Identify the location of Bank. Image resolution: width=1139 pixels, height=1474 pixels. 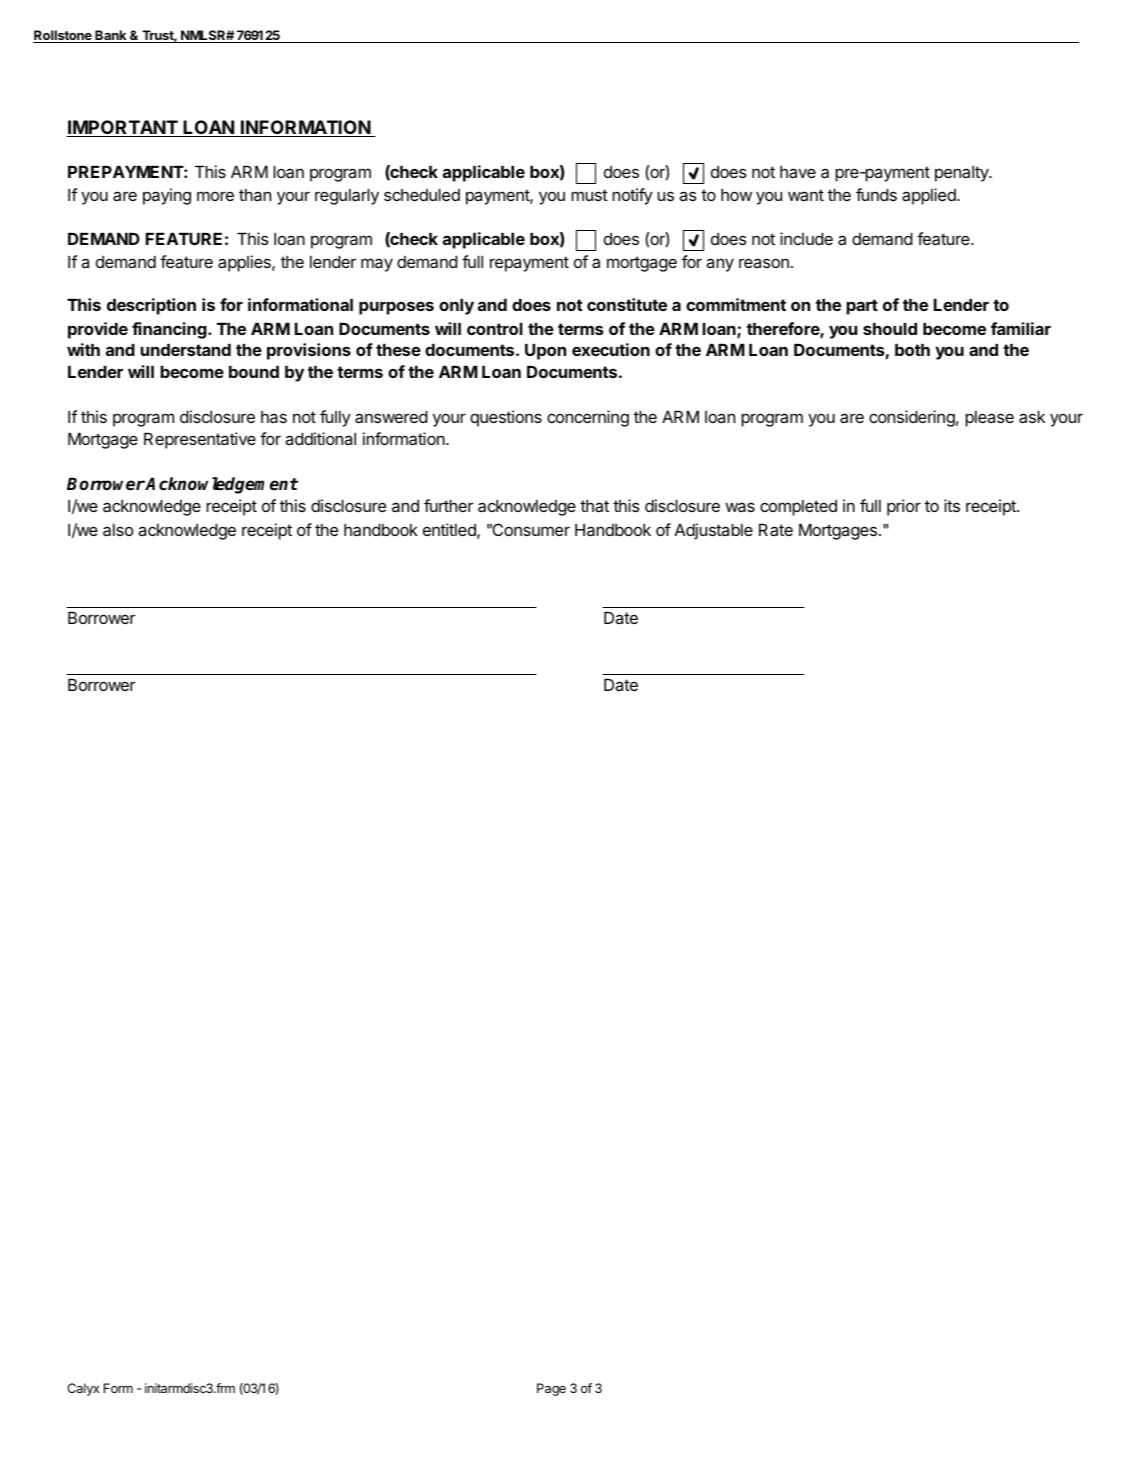
(111, 36).
